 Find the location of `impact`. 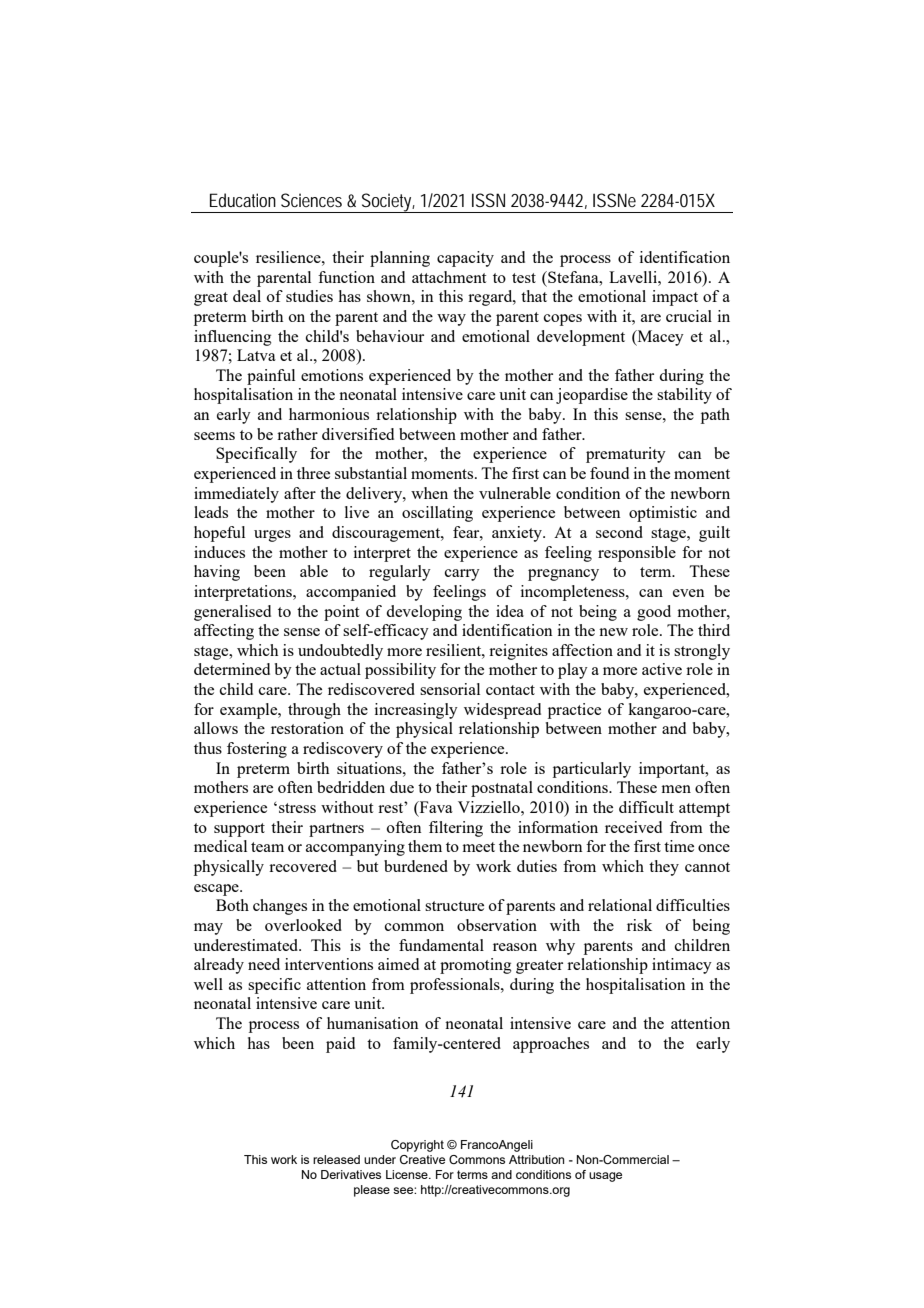

impact is located at coordinates (675, 298).
